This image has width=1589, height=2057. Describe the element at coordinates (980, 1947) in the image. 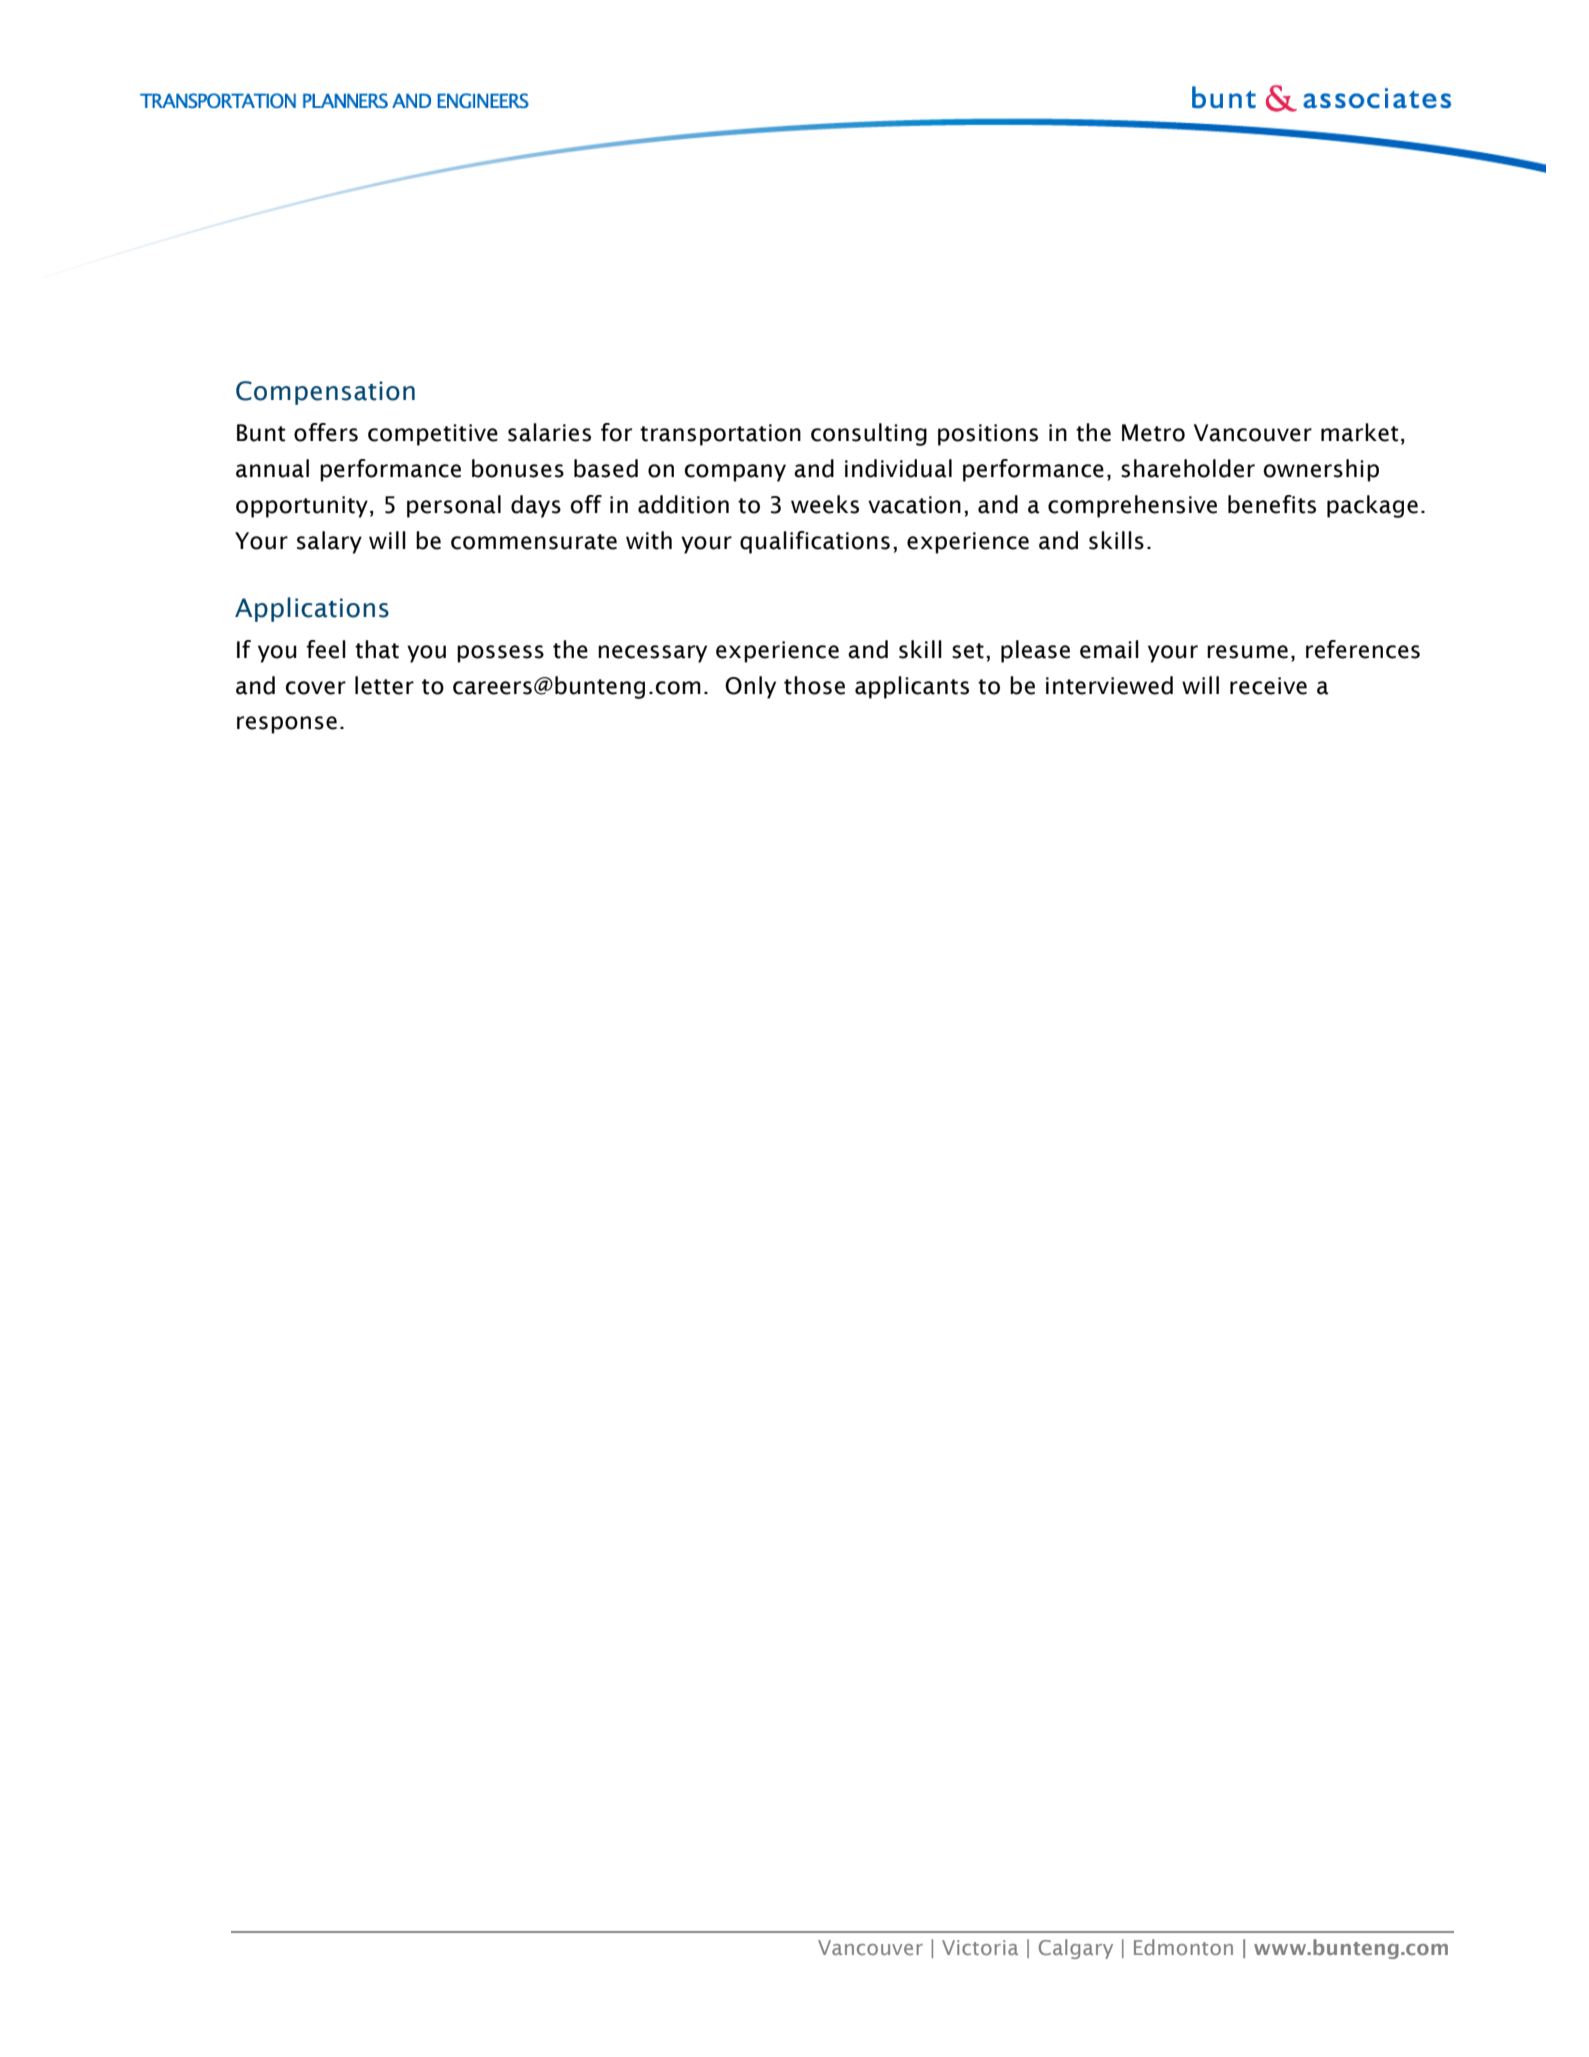

I see `Victoria` at that location.
